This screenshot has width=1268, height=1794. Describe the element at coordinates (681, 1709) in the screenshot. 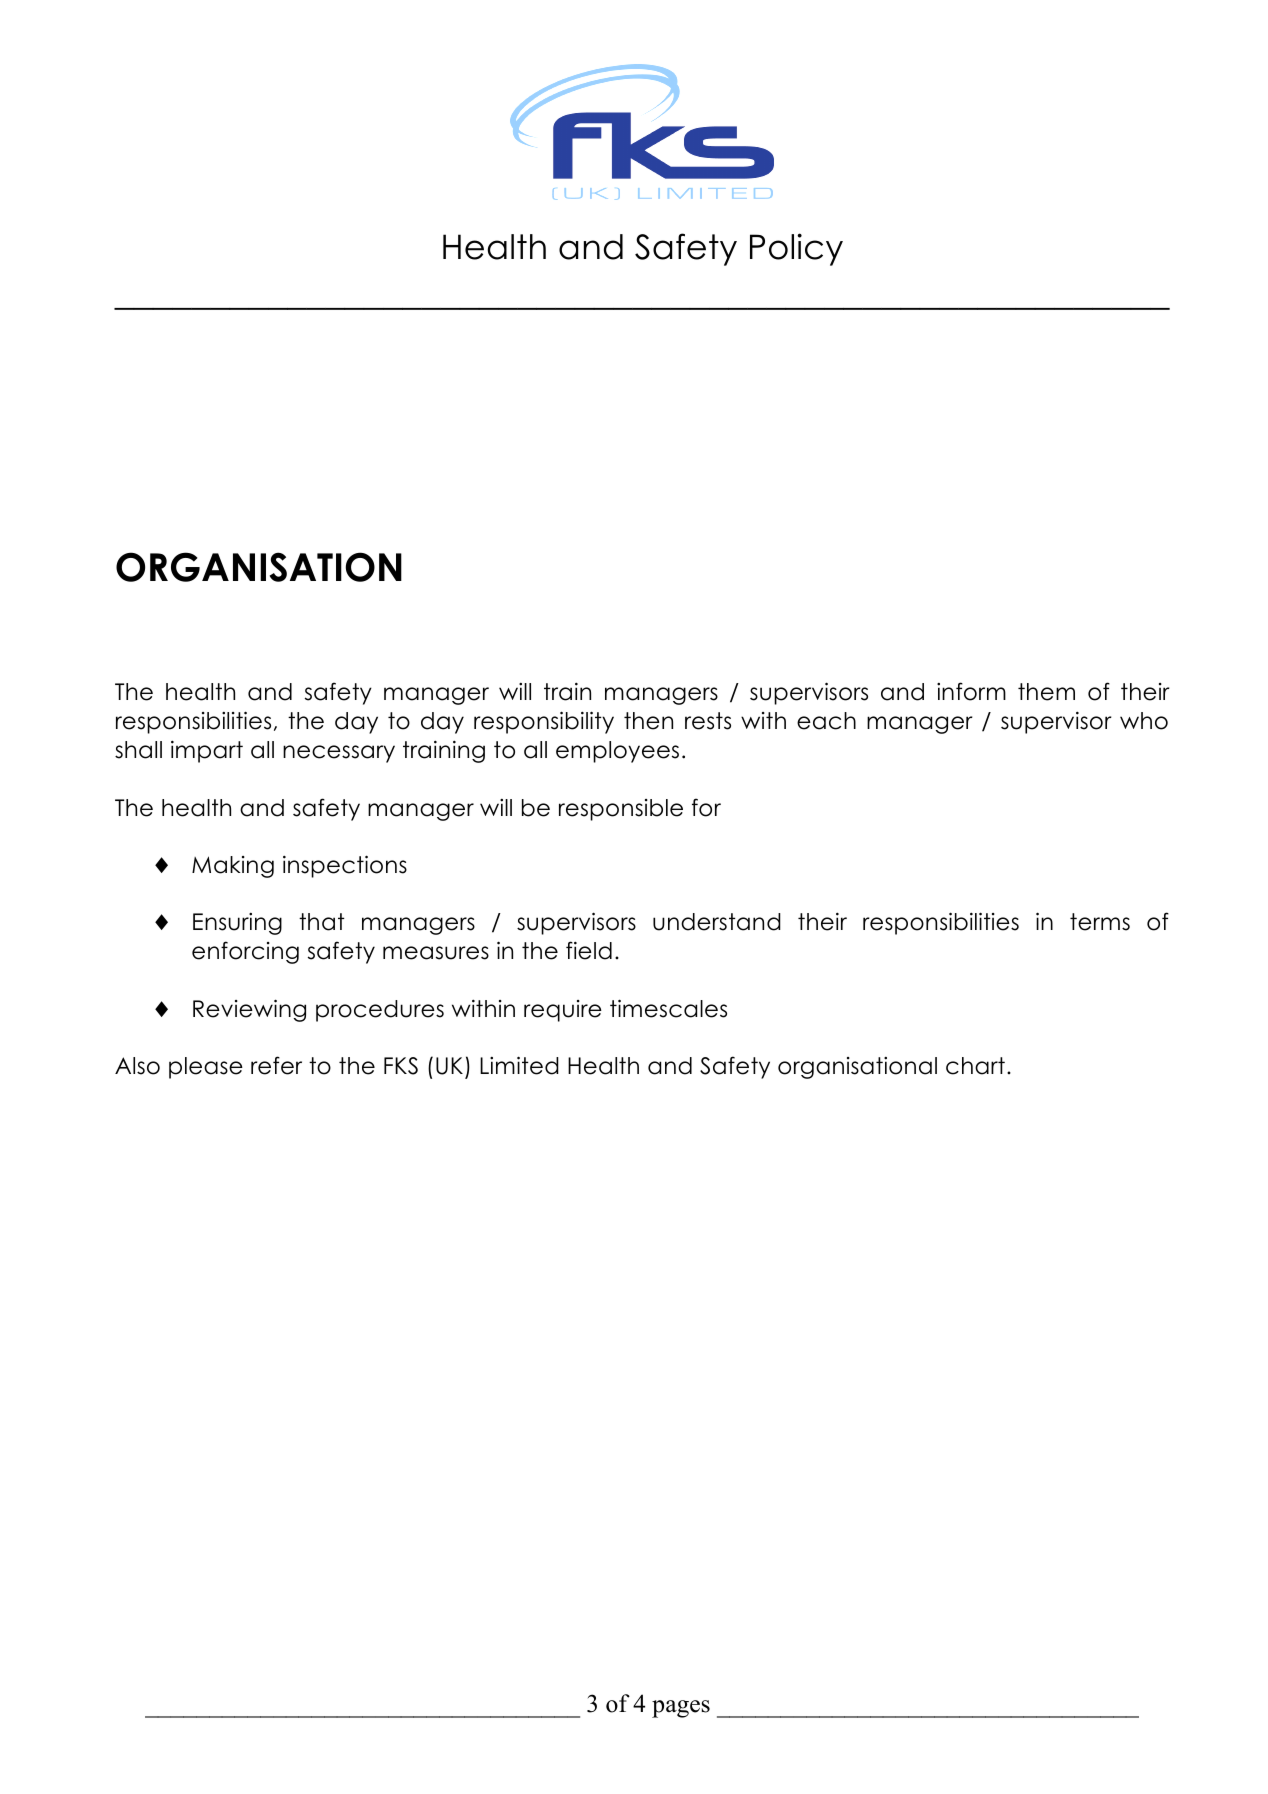

I see `pages` at that location.
